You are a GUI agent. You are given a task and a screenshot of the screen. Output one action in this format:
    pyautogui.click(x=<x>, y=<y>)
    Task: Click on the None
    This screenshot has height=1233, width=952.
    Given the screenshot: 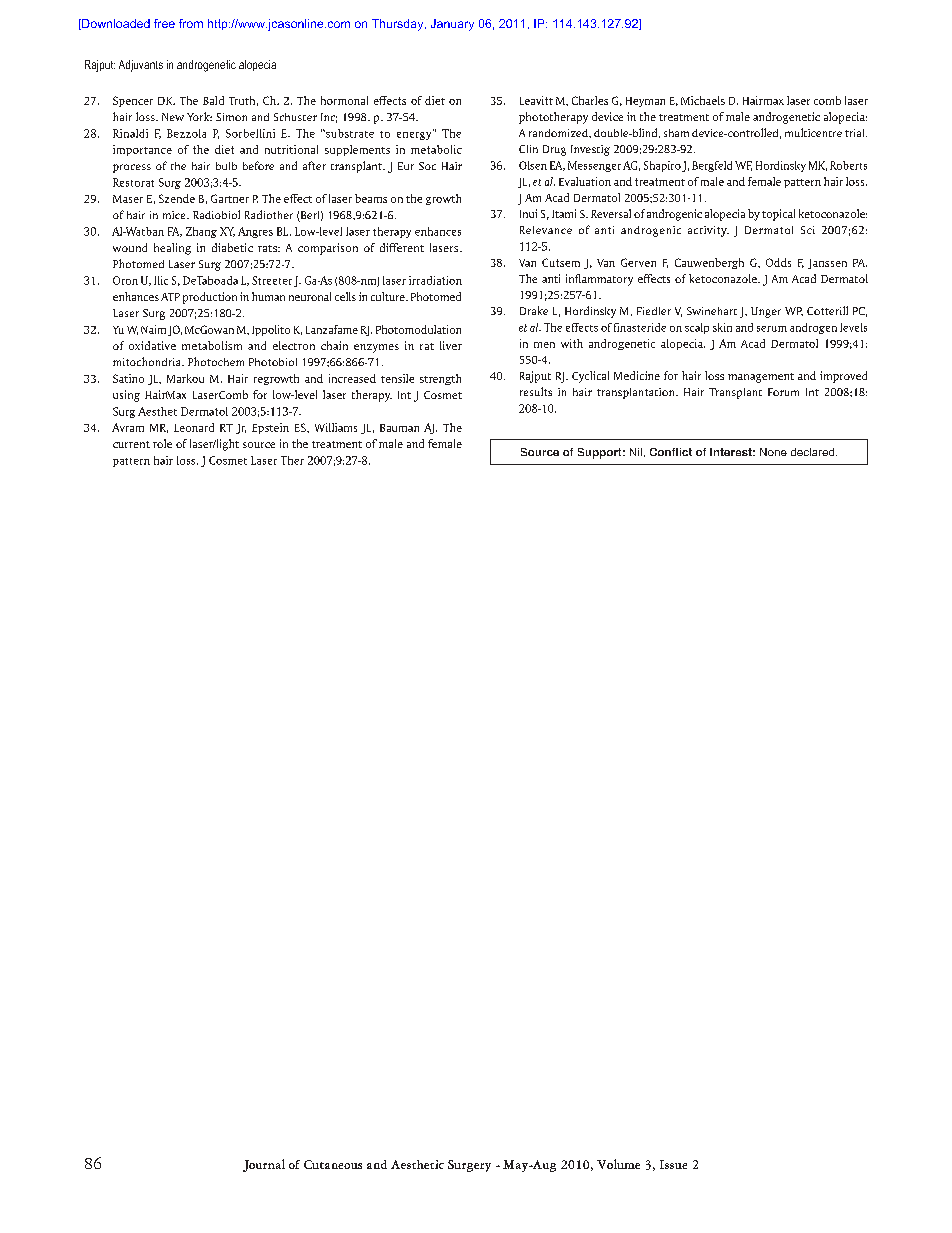 What is the action you would take?
    pyautogui.click(x=773, y=452)
